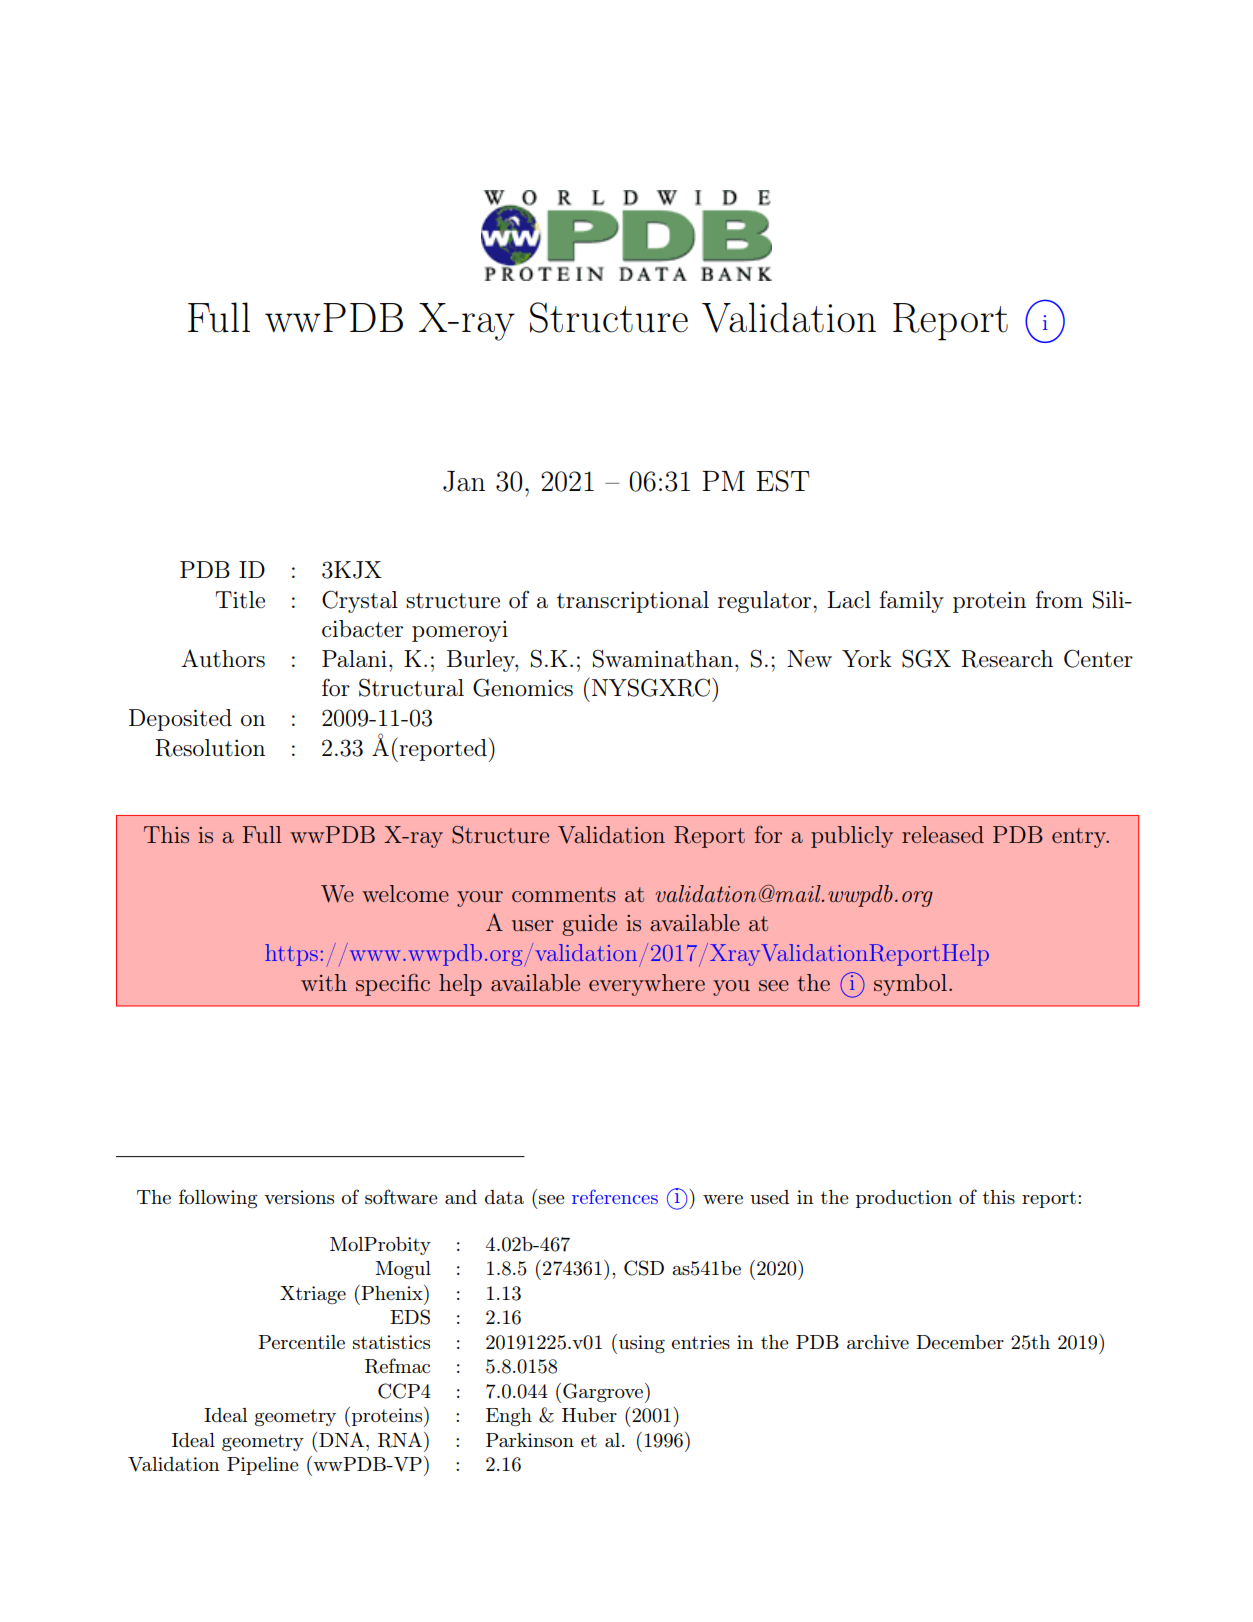  What do you see at coordinates (589, 1415) in the page?
I see `Huber` at bounding box center [589, 1415].
